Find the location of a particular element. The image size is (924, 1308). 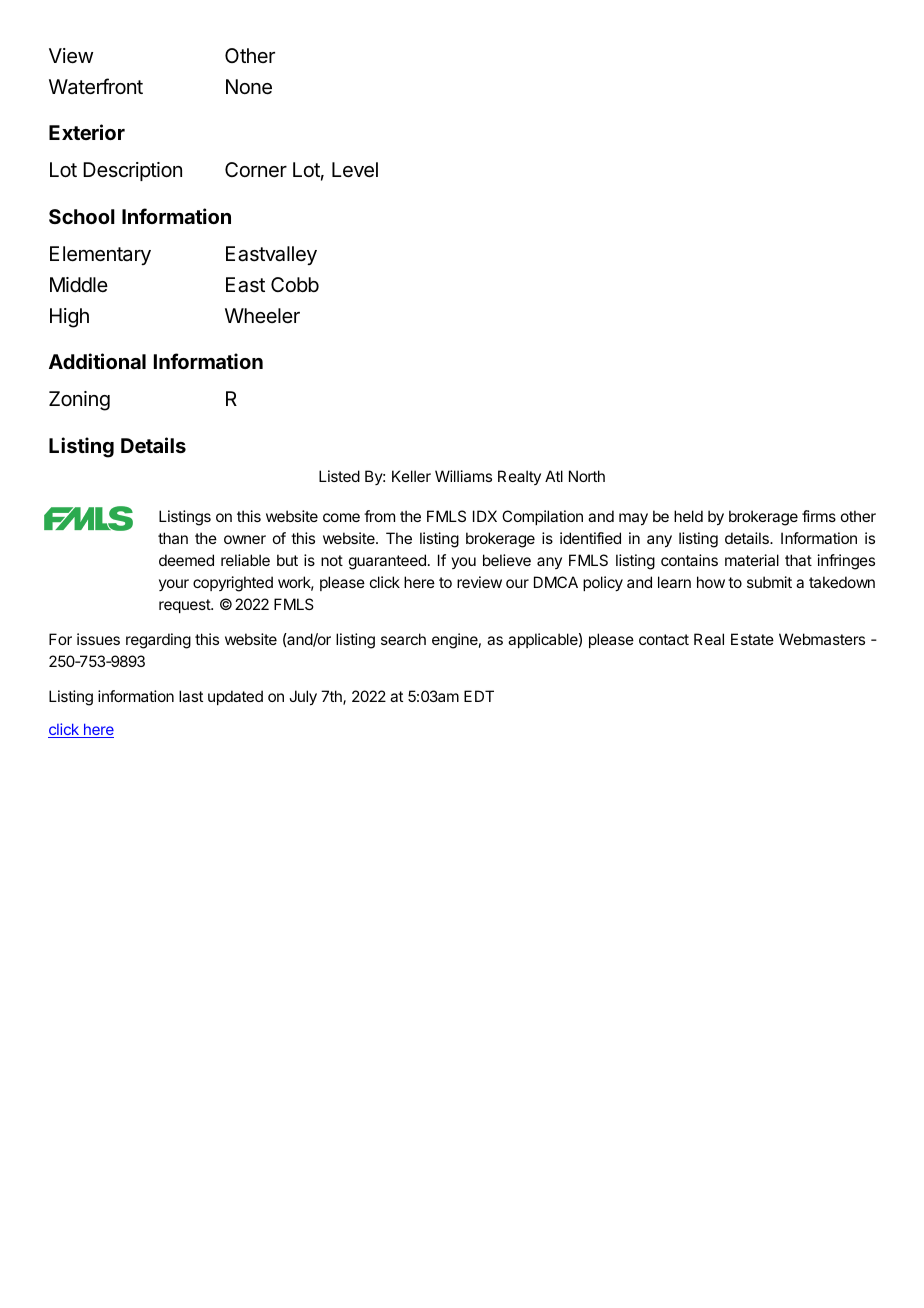

Zoning is located at coordinates (79, 401).
